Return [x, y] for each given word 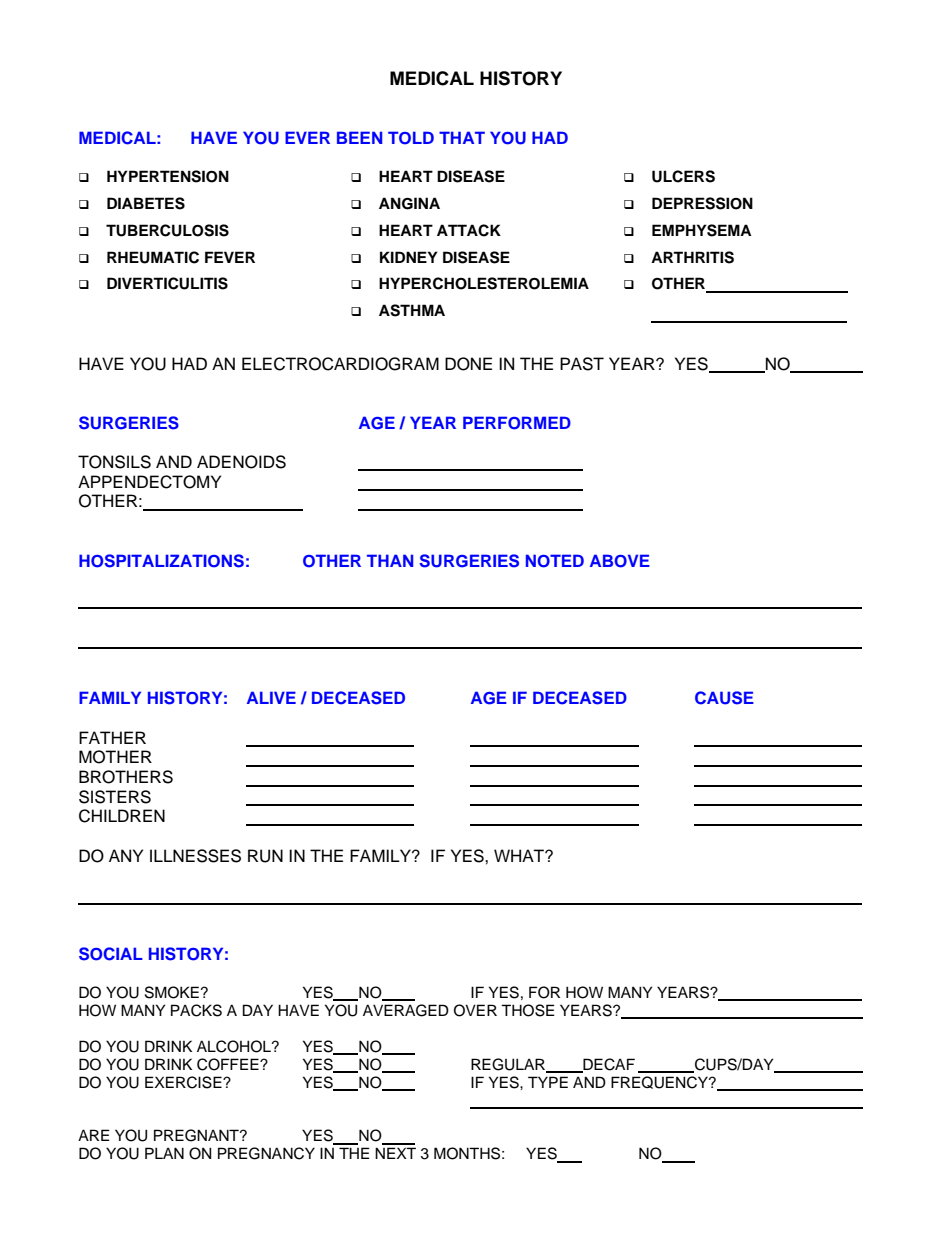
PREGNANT [197, 1135]
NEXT [395, 1153]
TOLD [411, 138]
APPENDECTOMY [149, 482]
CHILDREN [122, 816]
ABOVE [620, 561]
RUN [265, 856]
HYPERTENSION [168, 176]
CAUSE [724, 698]
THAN [390, 560]
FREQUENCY [660, 1082]
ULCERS [683, 176]
